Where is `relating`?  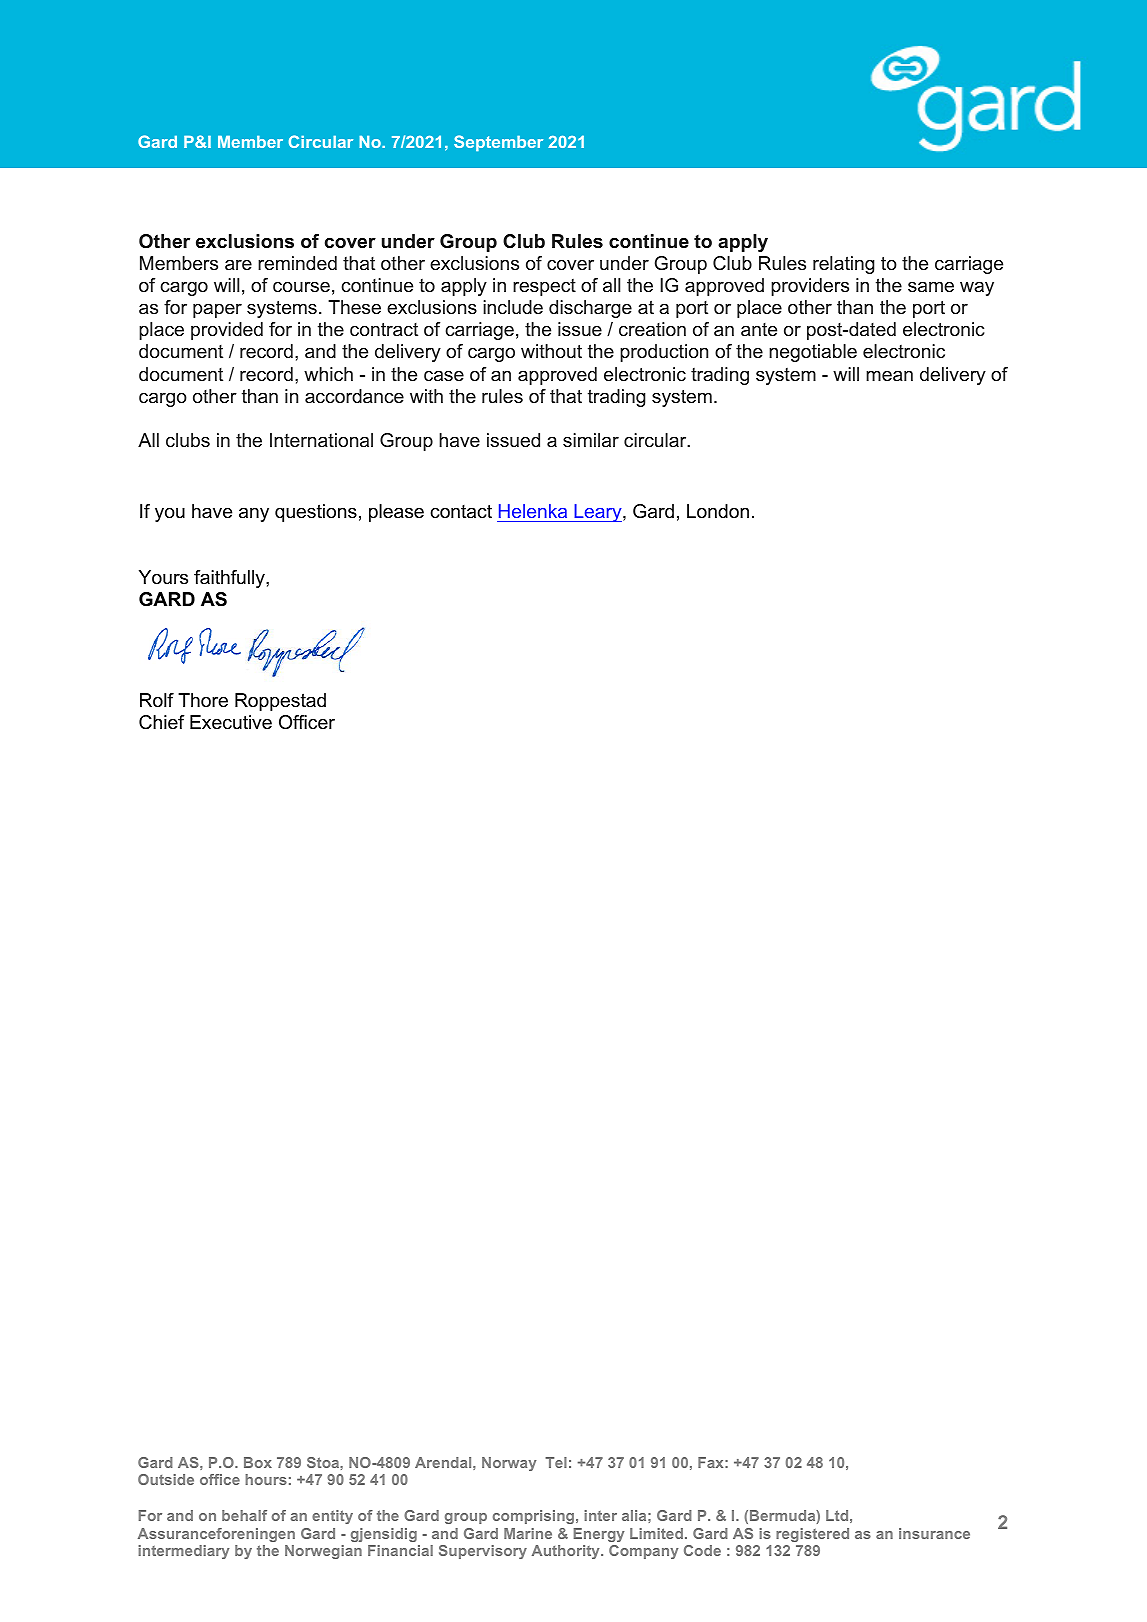 relating is located at coordinates (844, 265).
